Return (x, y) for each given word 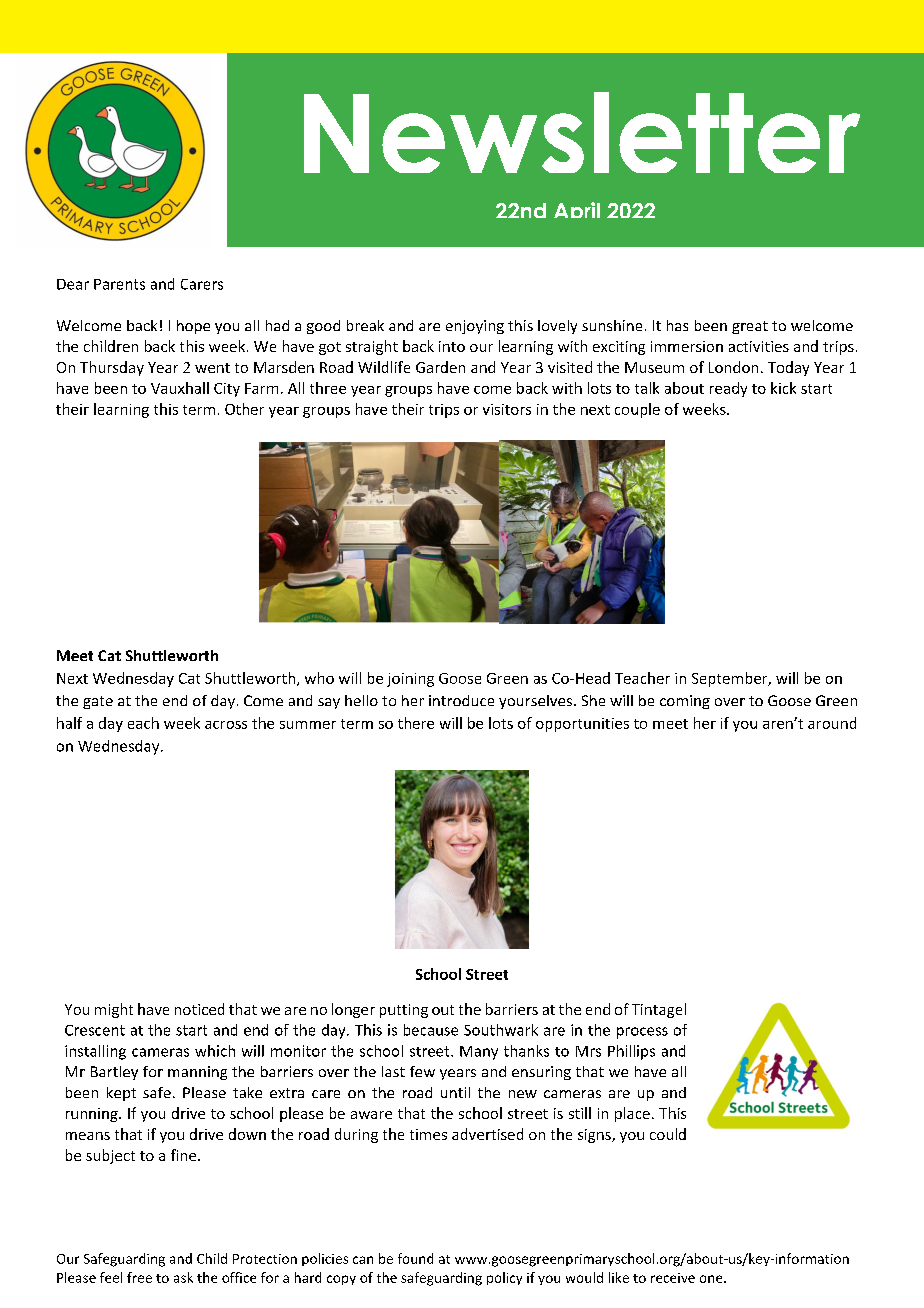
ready (728, 389)
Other (244, 409)
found (415, 1258)
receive (673, 1278)
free (139, 1277)
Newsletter (582, 132)
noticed (199, 1009)
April (577, 210)
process (642, 1033)
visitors (507, 409)
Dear (73, 284)
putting (404, 1011)
